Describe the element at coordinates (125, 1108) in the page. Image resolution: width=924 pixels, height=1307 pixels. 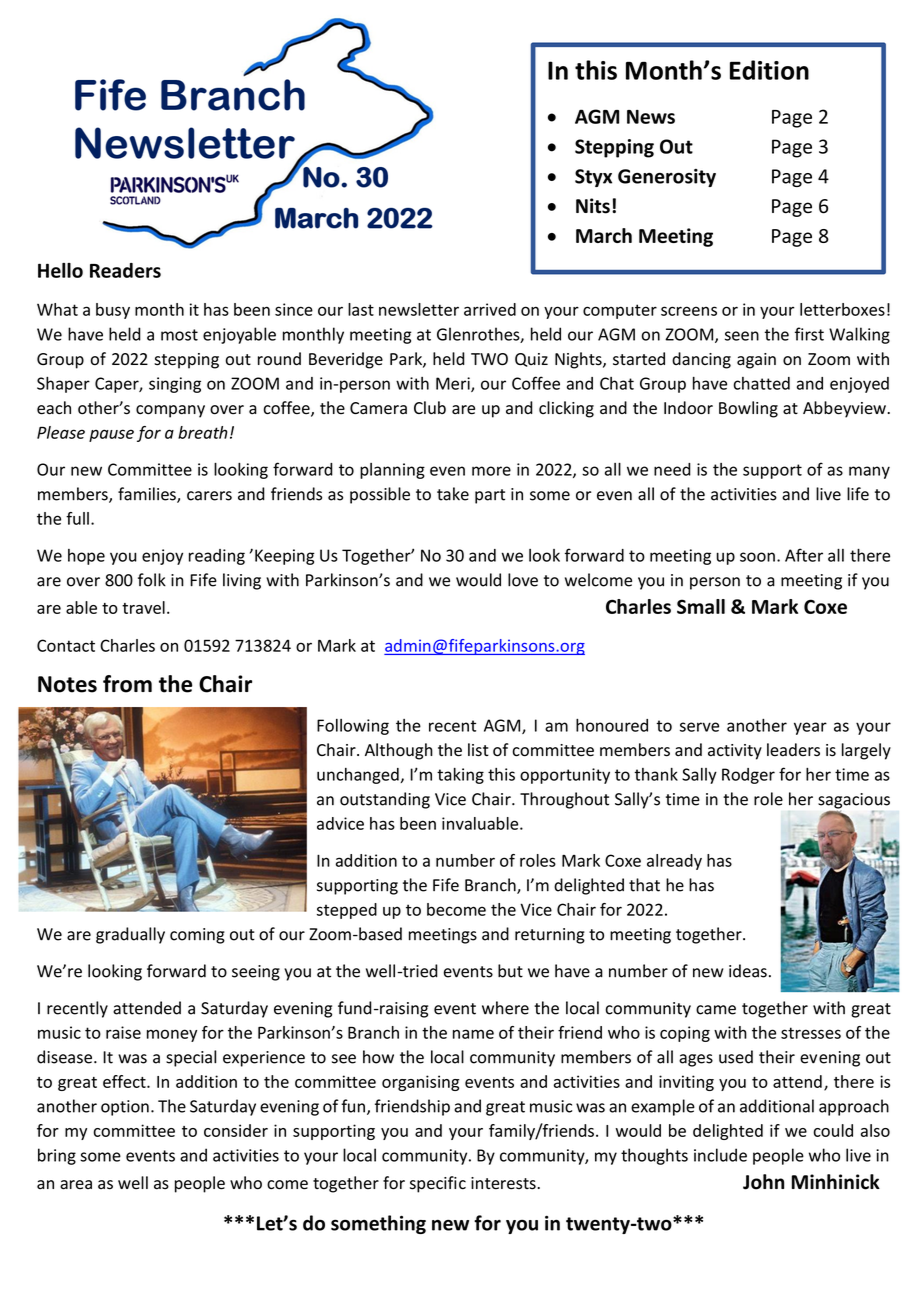
I see `option` at that location.
